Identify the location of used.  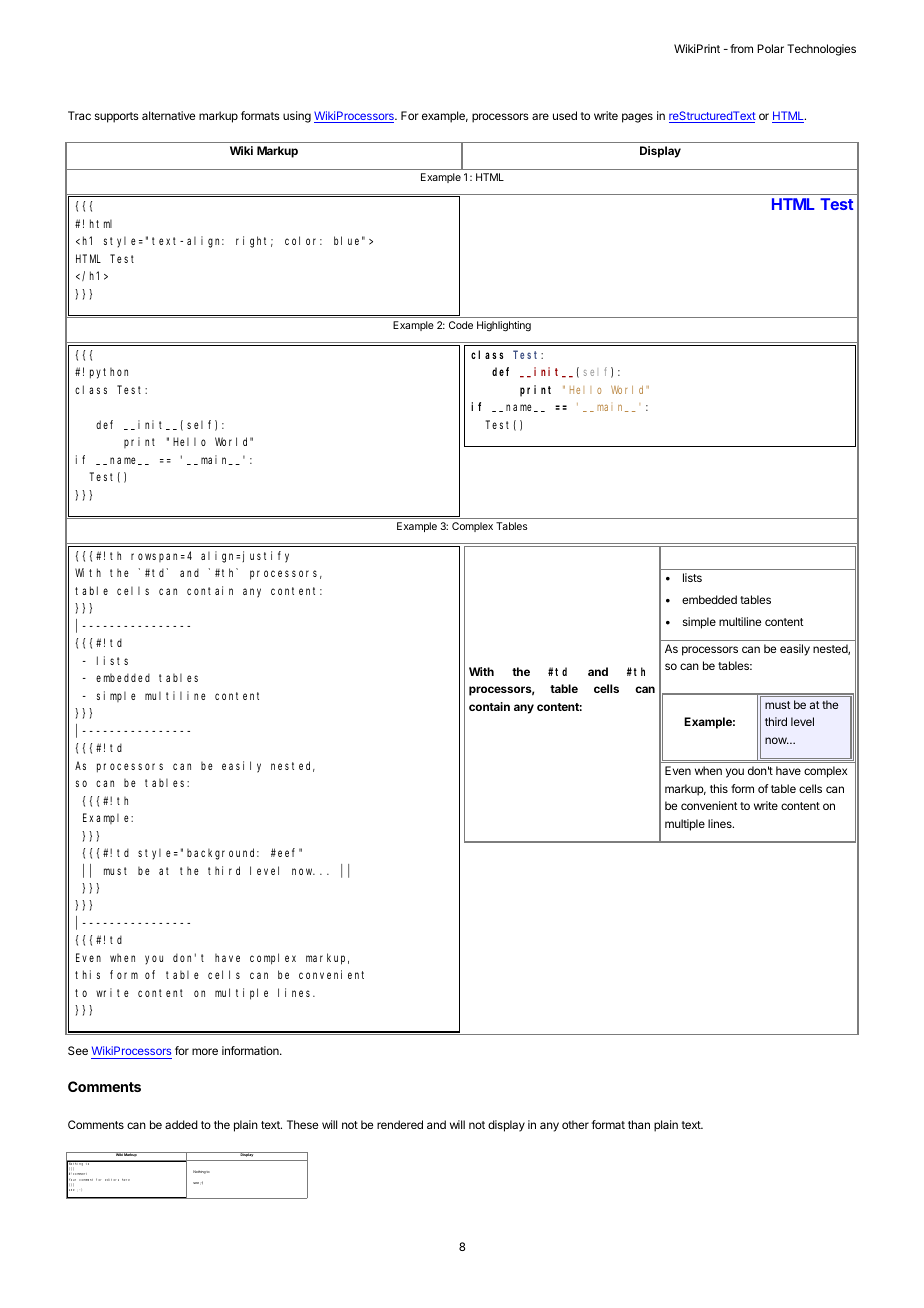
(565, 115).
